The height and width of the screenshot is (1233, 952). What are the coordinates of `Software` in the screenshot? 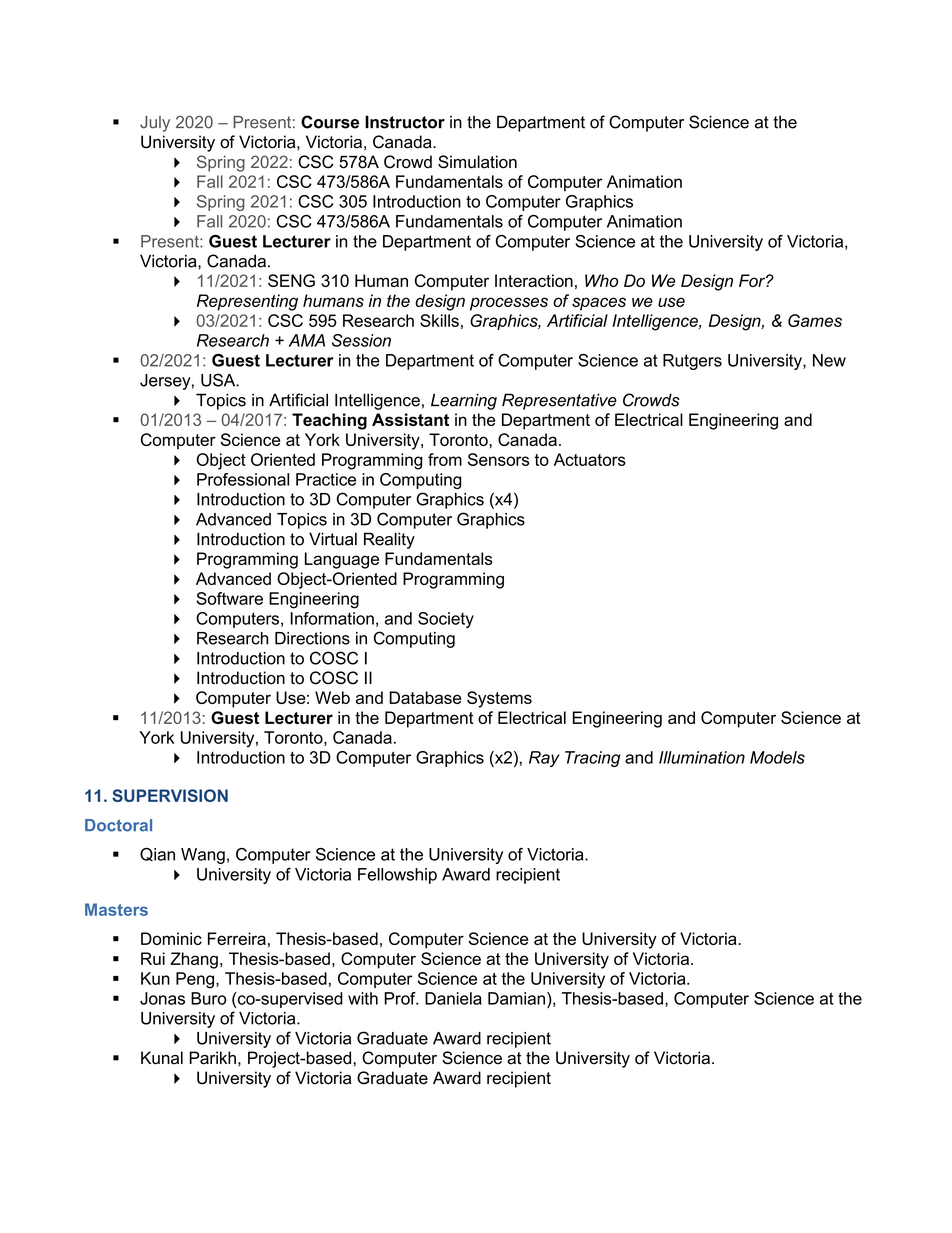 It's located at (229, 598).
